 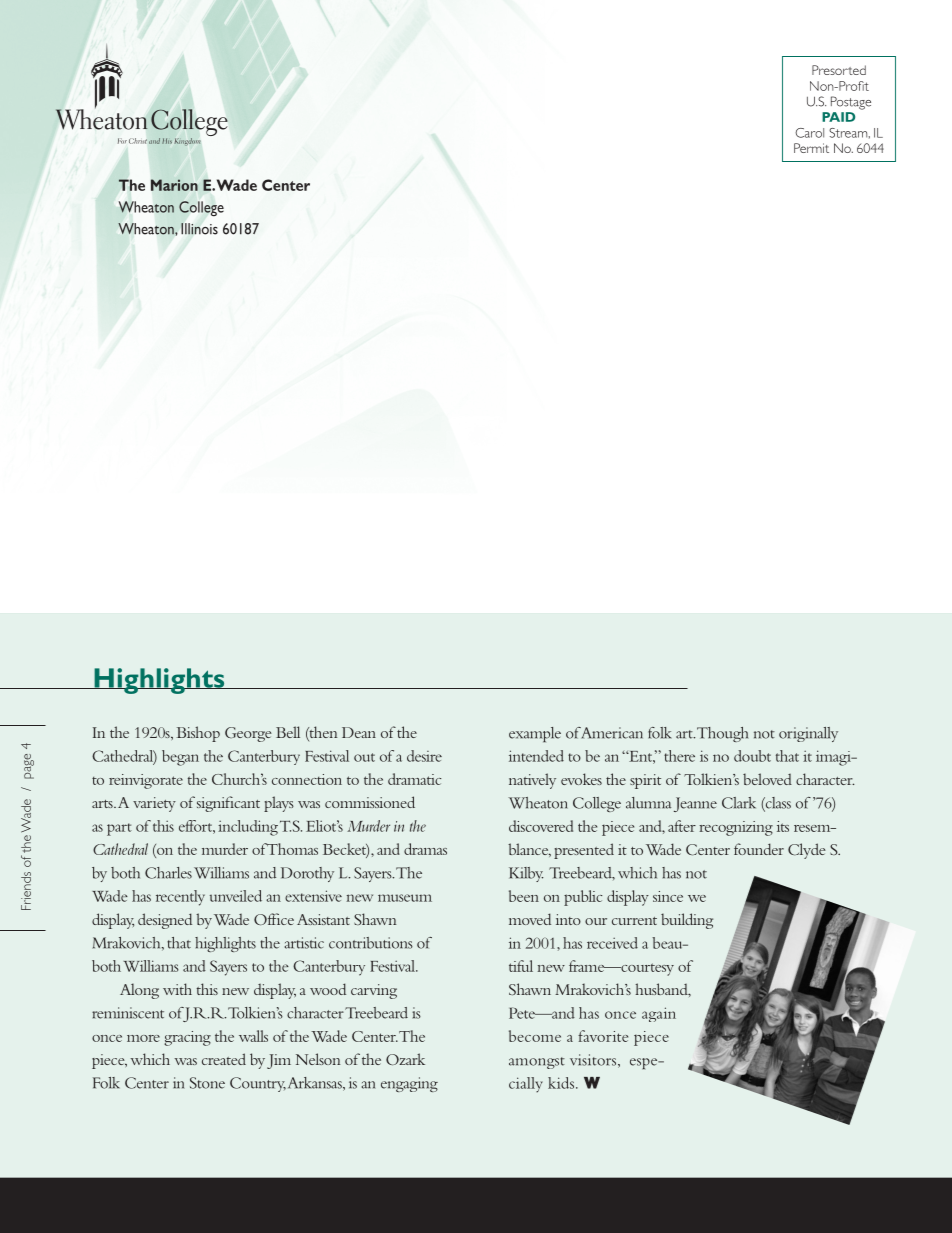 I want to click on amongst, so click(x=537, y=1063).
